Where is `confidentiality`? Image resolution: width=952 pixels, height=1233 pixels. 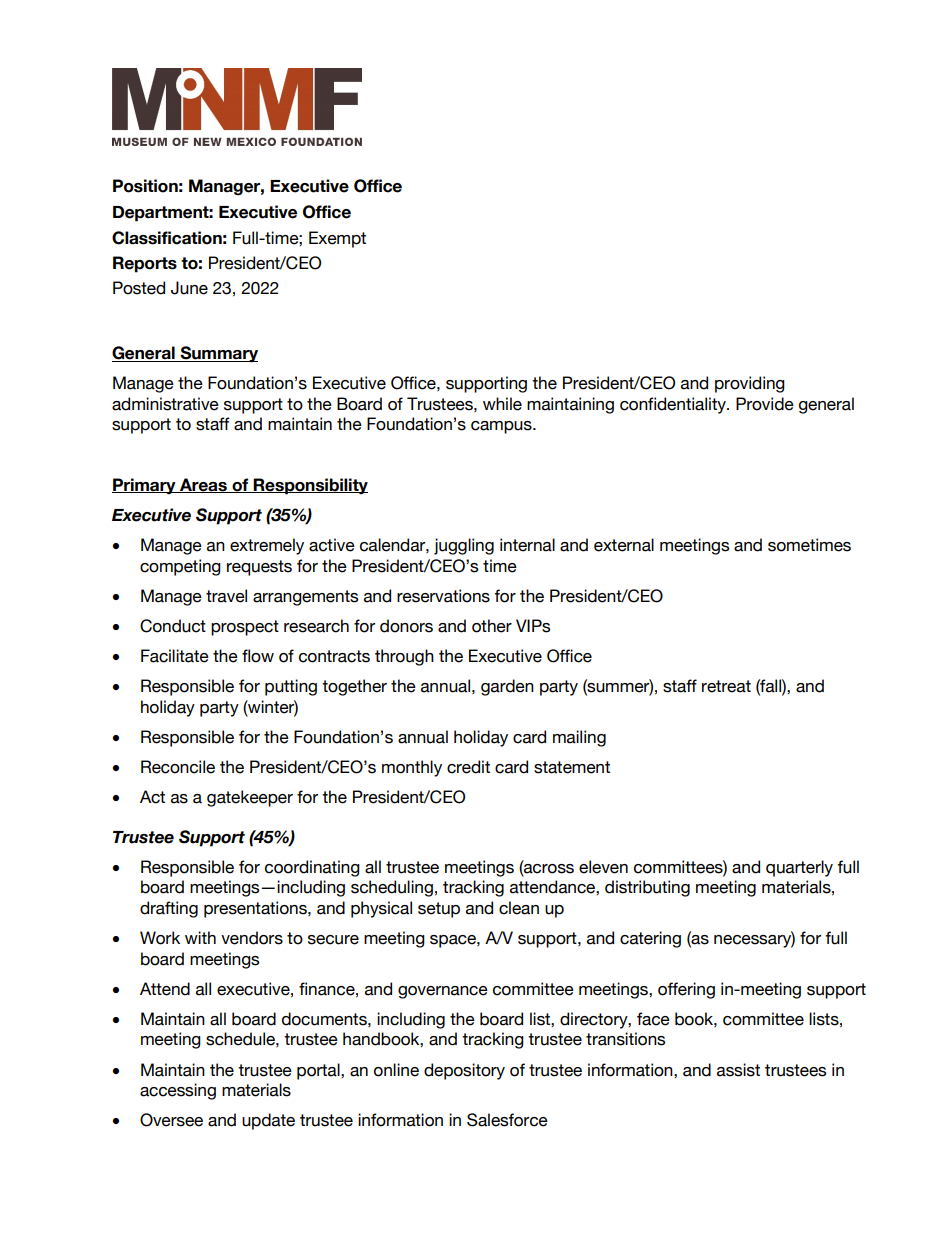 confidentiality is located at coordinates (674, 405).
